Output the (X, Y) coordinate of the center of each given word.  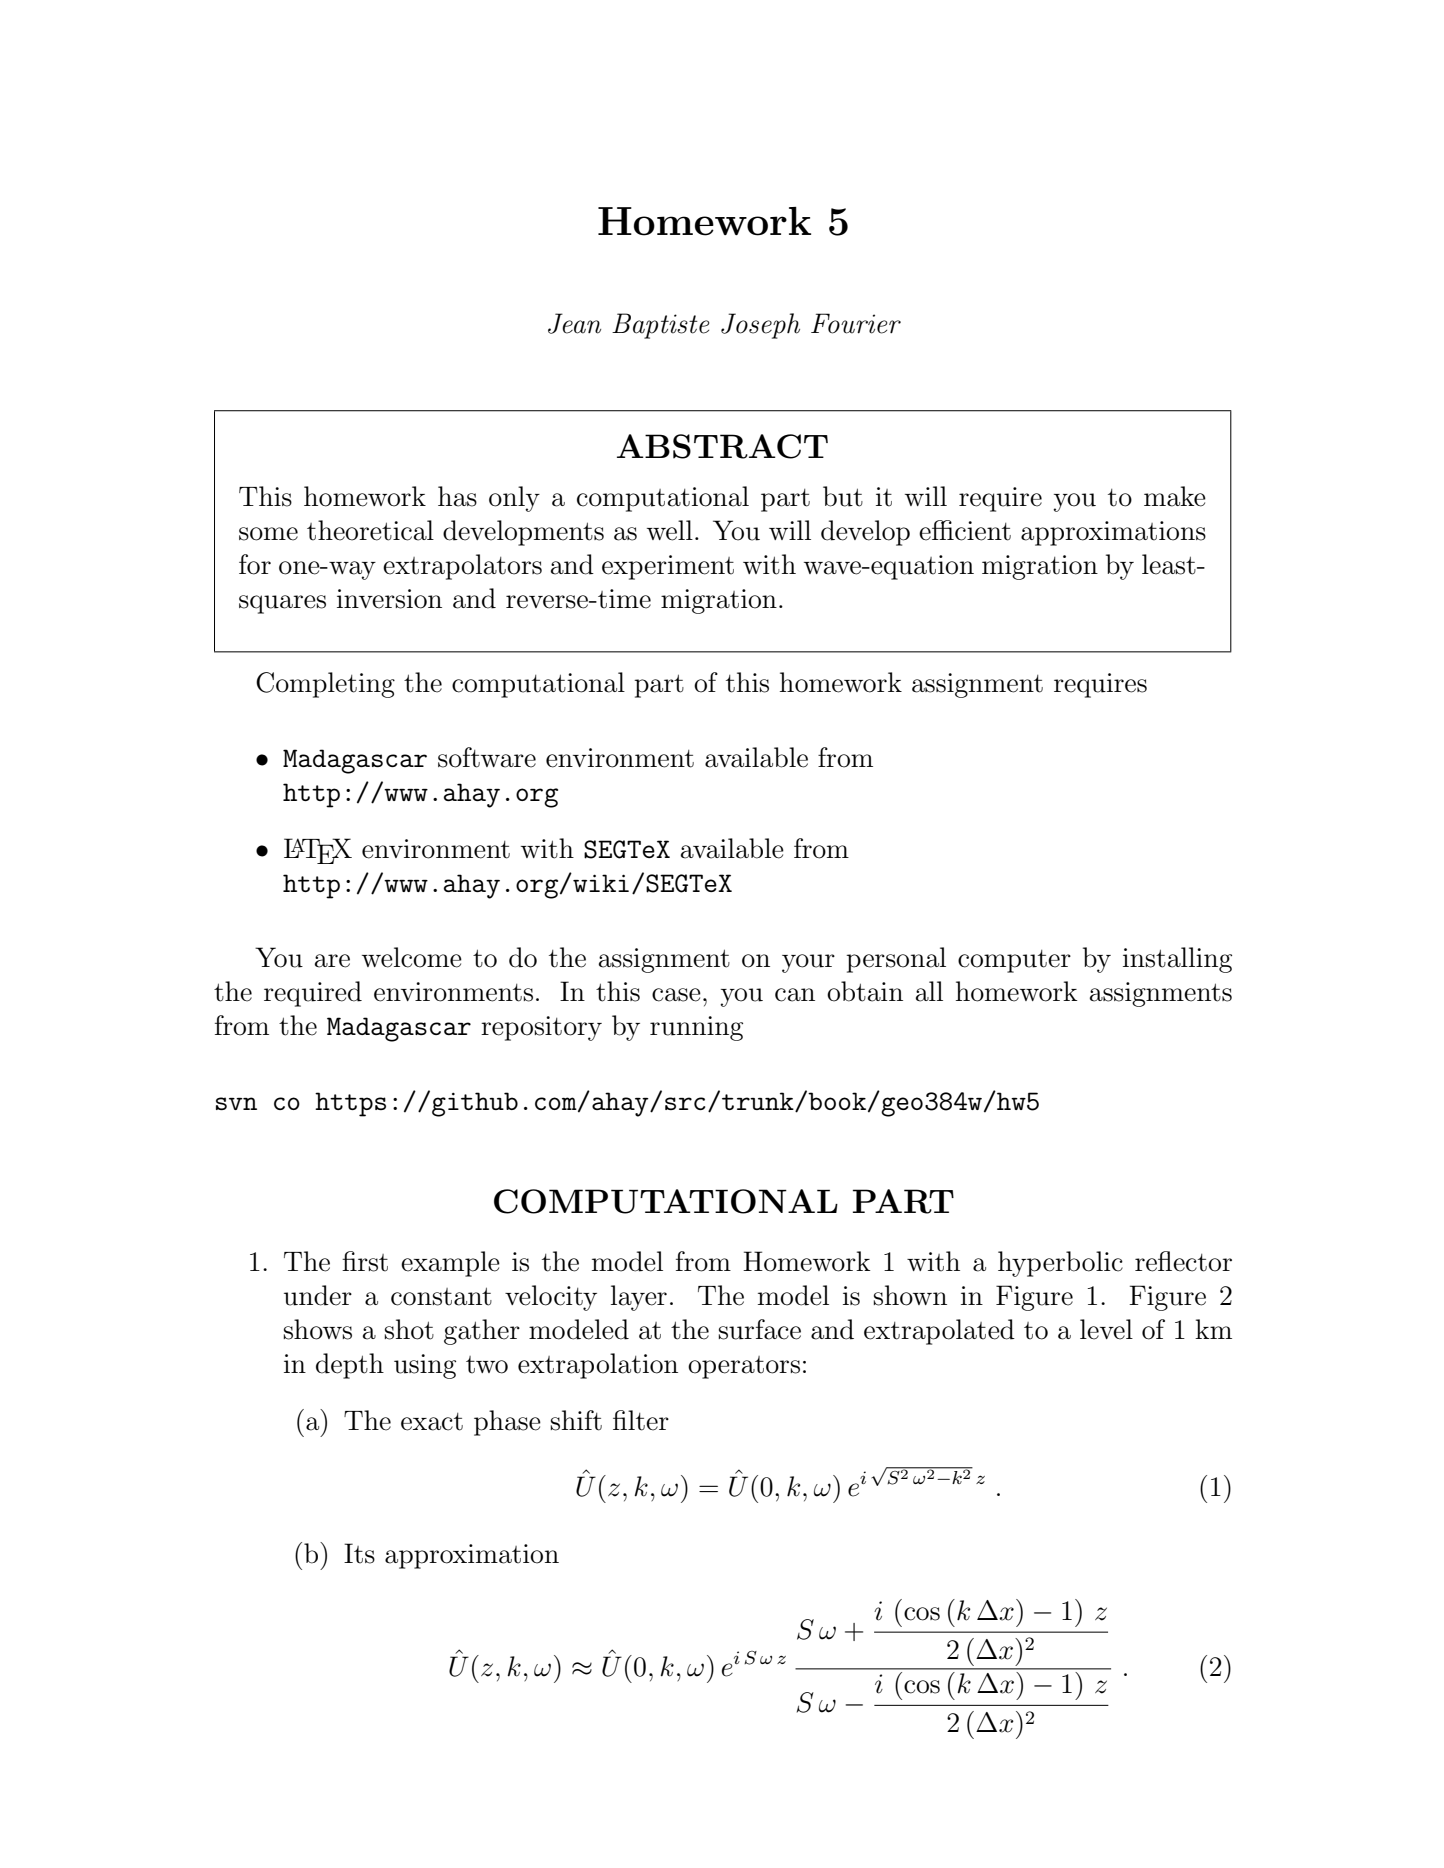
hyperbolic (1060, 1264)
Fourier (856, 323)
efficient (965, 530)
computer (1014, 961)
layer (639, 1298)
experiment (668, 567)
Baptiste (660, 326)
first (365, 1261)
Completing (325, 685)
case (676, 995)
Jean (574, 323)
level (1106, 1329)
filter (641, 1420)
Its (359, 1553)
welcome (412, 957)
